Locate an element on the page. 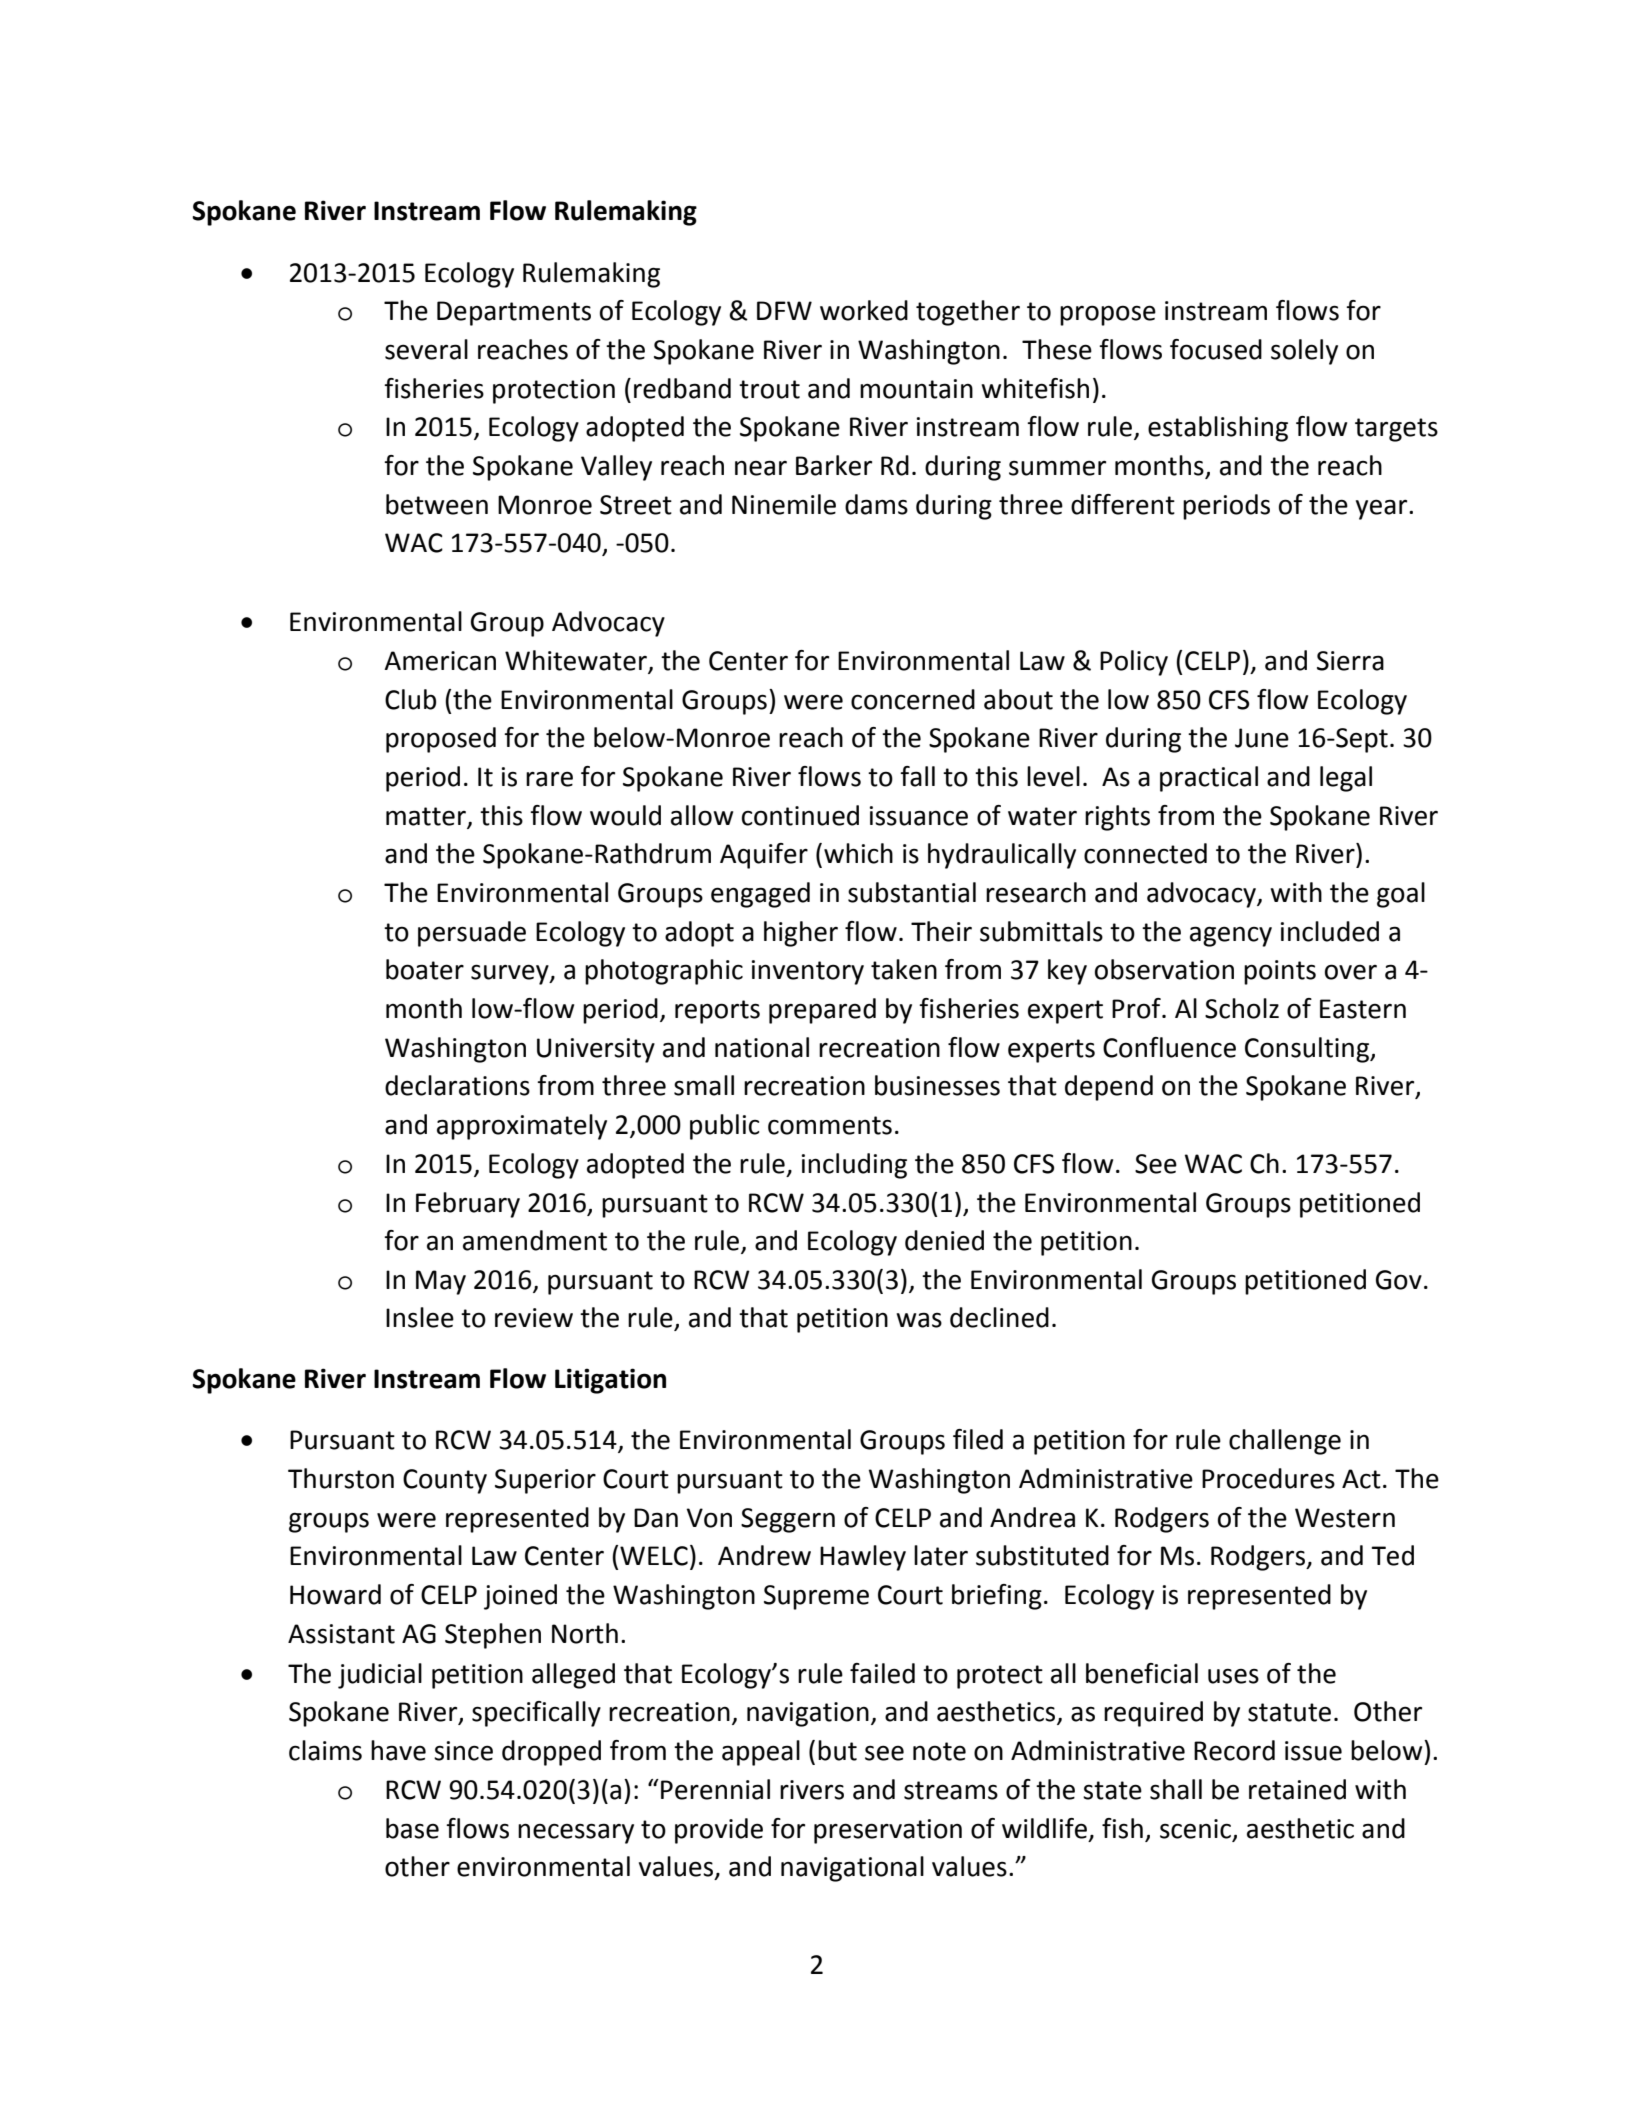 This page has width=1634, height=2114. but is located at coordinates (837, 1750).
